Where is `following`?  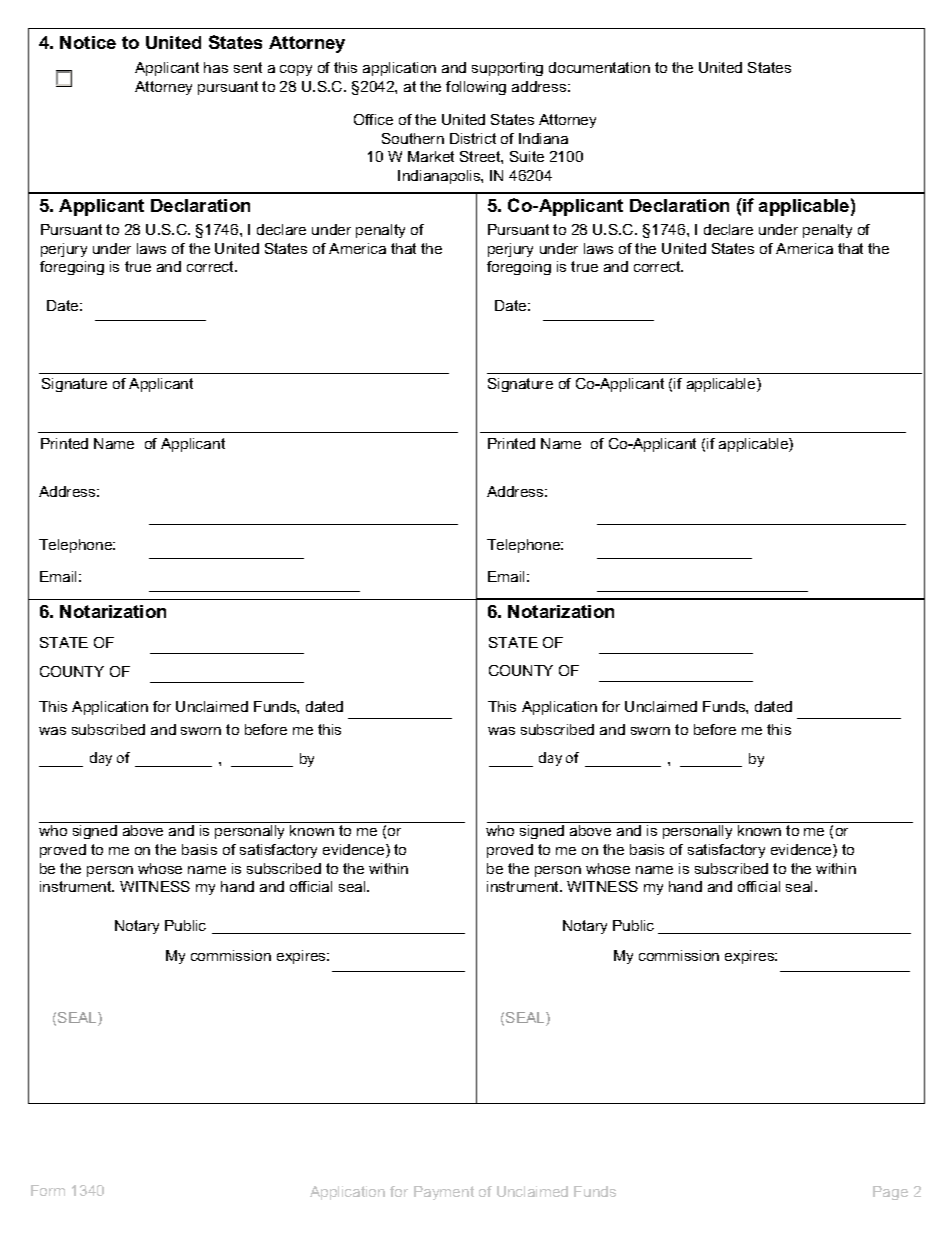
following is located at coordinates (476, 88).
